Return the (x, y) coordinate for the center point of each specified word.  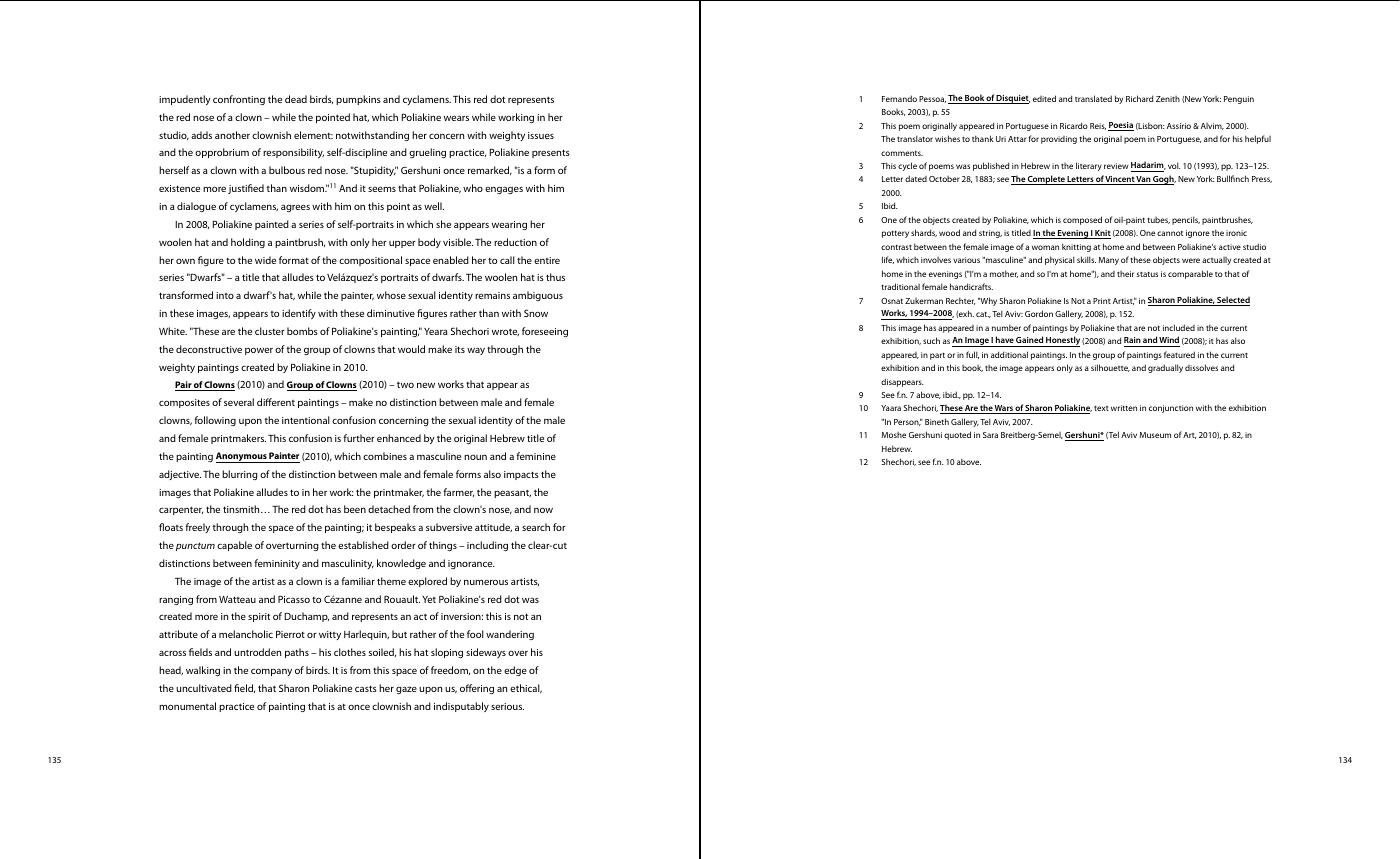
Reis (1098, 126)
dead (296, 99)
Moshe (893, 435)
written (1124, 408)
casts (366, 688)
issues (541, 135)
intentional (306, 420)
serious (507, 706)
